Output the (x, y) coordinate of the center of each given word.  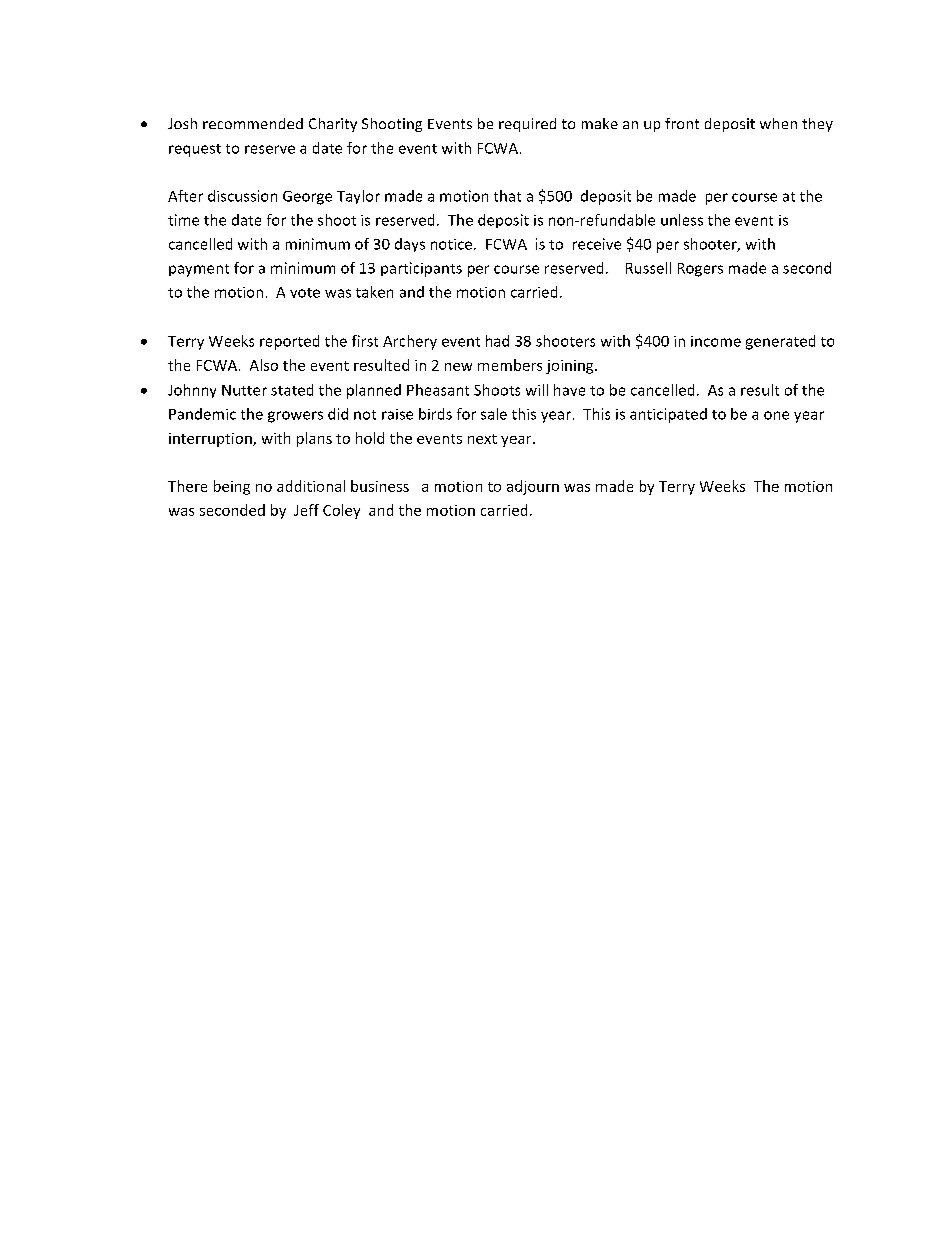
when (778, 123)
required (527, 125)
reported (289, 342)
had (497, 341)
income (716, 341)
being (232, 487)
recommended (253, 123)
